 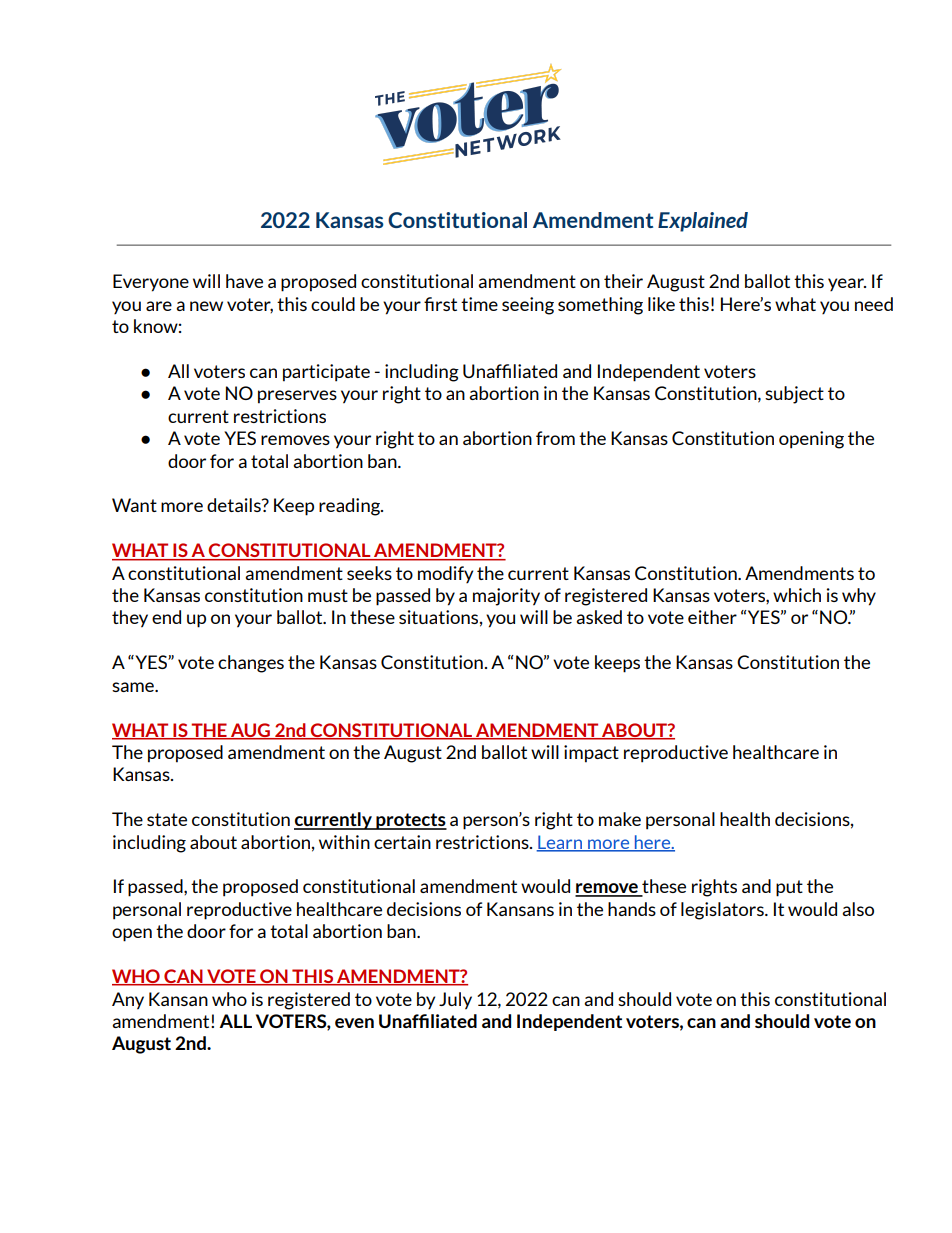 I want to click on have, so click(x=244, y=281).
